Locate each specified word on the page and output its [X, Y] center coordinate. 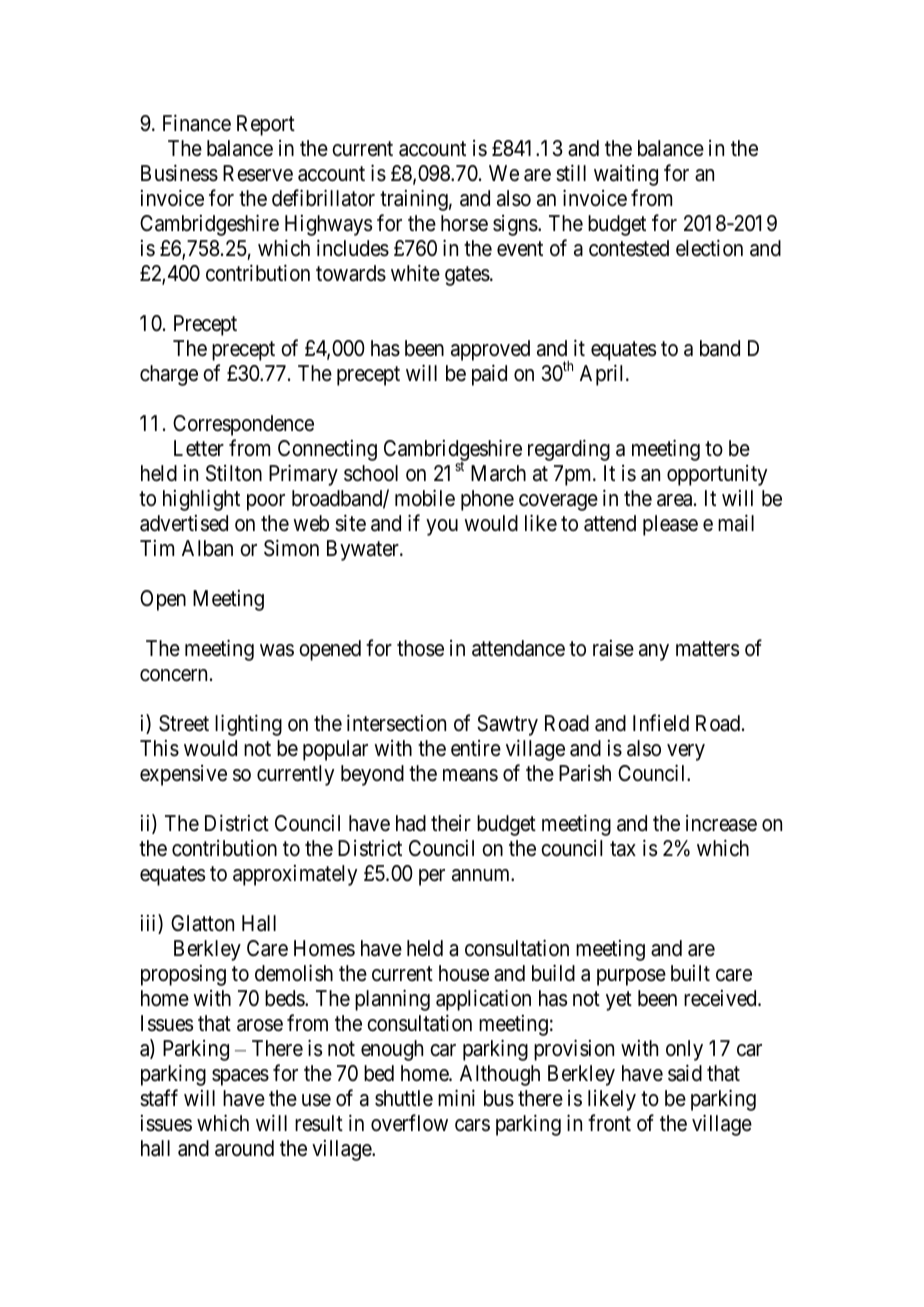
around [244, 1148]
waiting [626, 175]
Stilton [234, 473]
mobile [425, 498]
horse [464, 223]
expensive [183, 775]
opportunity [717, 475]
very [686, 752]
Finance [197, 123]
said [685, 1073]
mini [456, 1097]
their [451, 823]
